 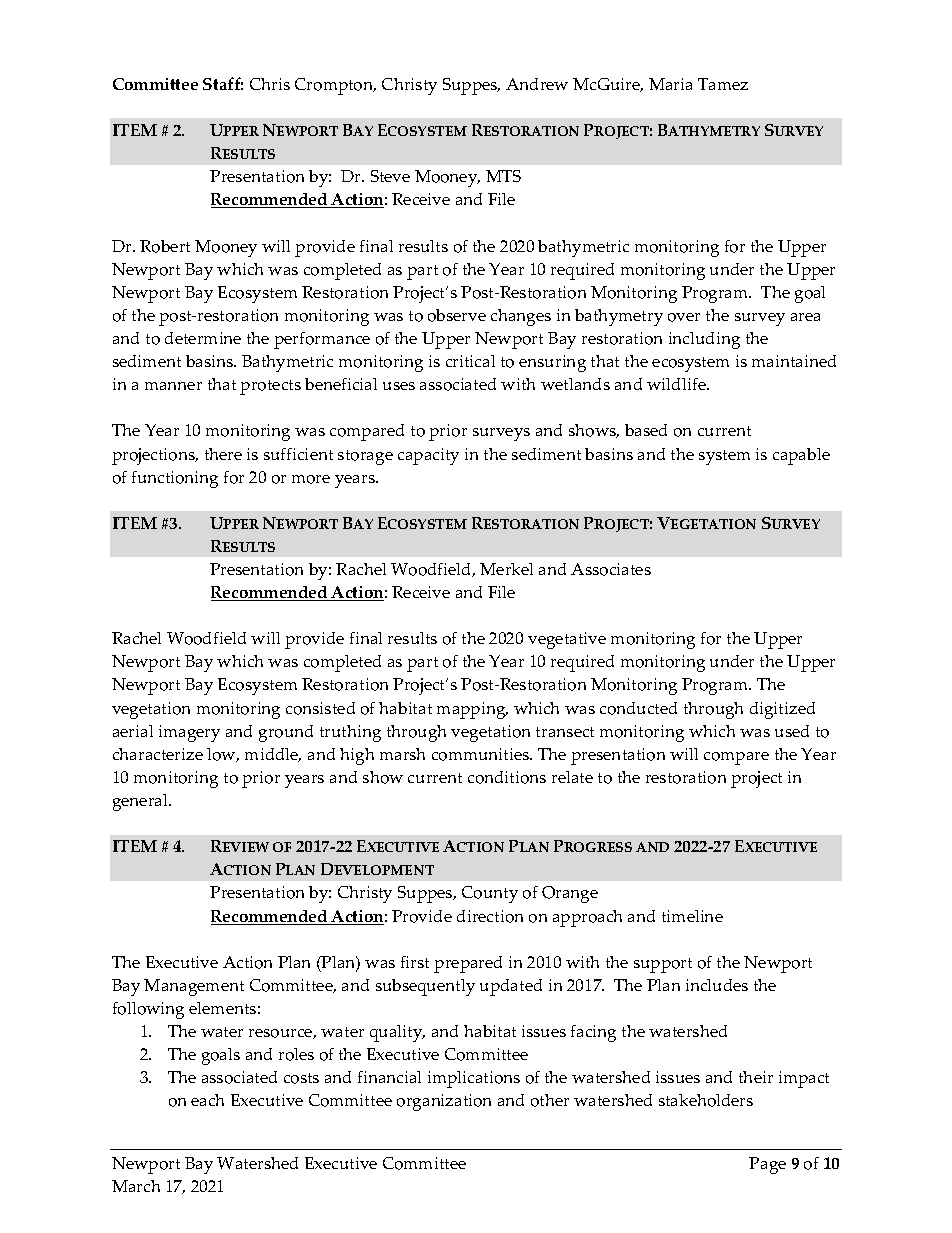 I want to click on including, so click(x=704, y=340).
